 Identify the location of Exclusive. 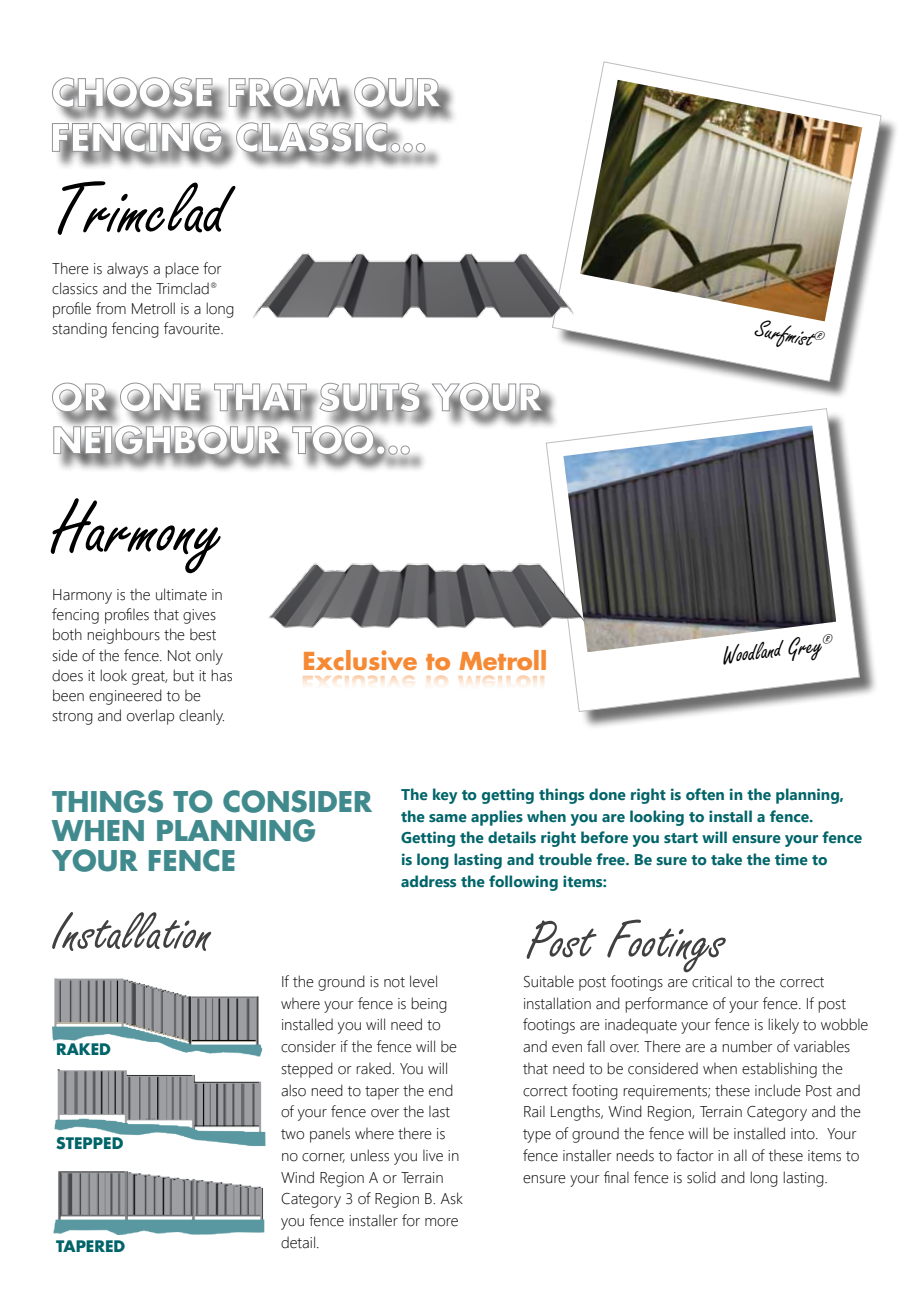
(360, 660).
